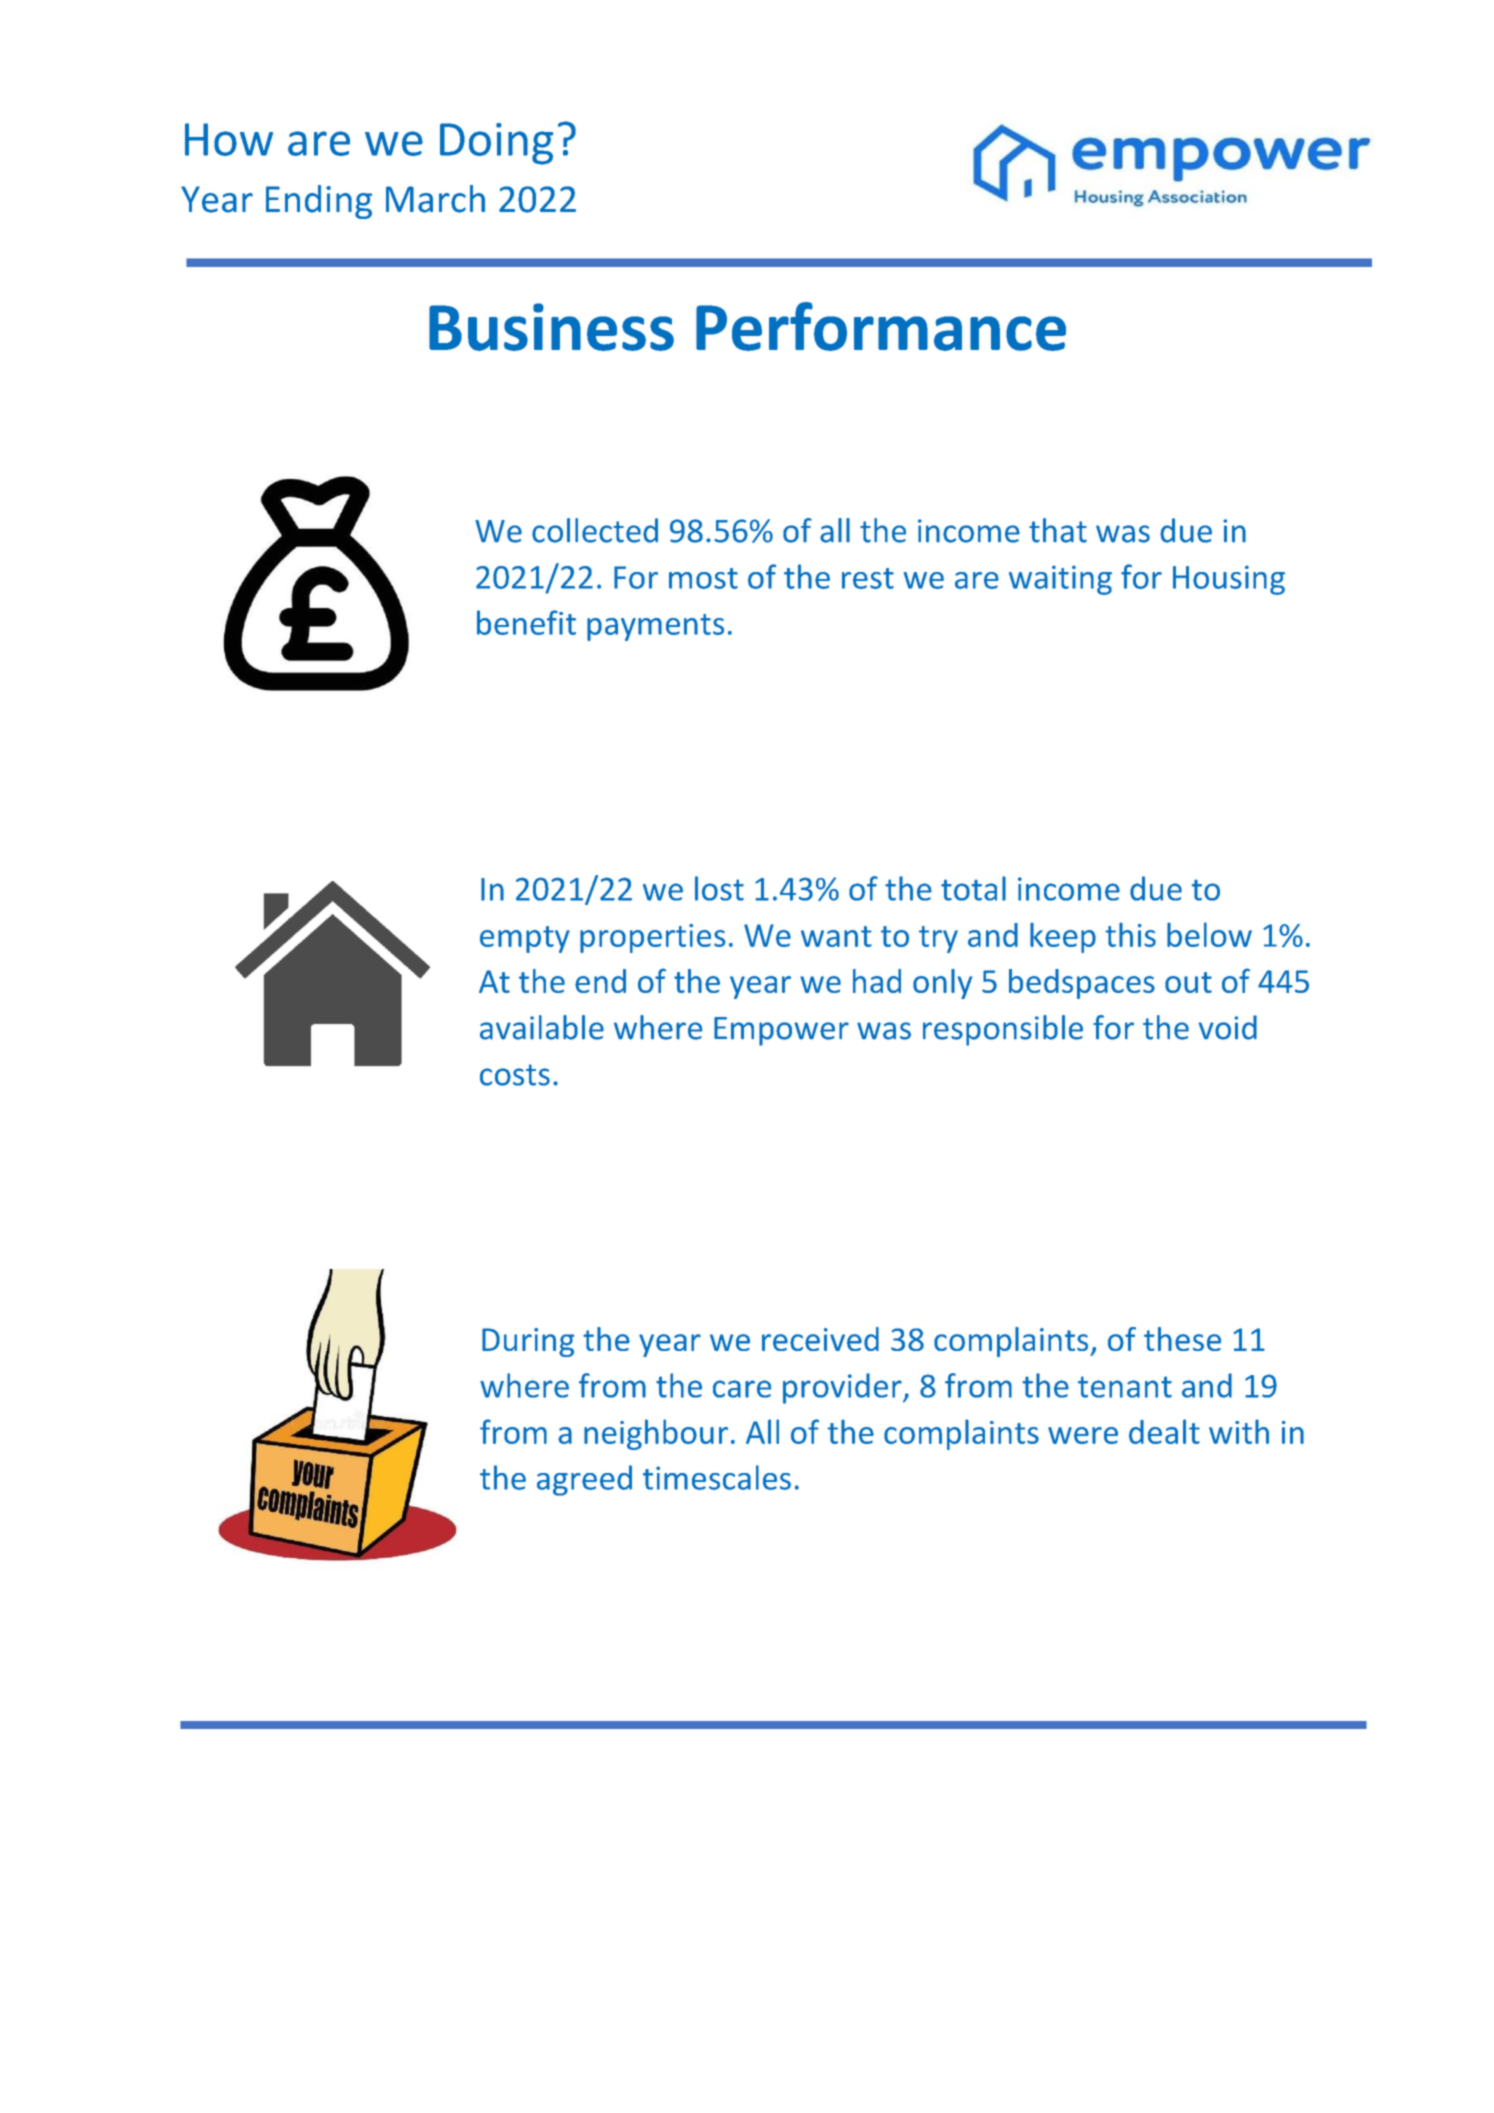 Image resolution: width=1494 pixels, height=2113 pixels. Describe the element at coordinates (881, 326) in the screenshot. I see `Performance` at that location.
